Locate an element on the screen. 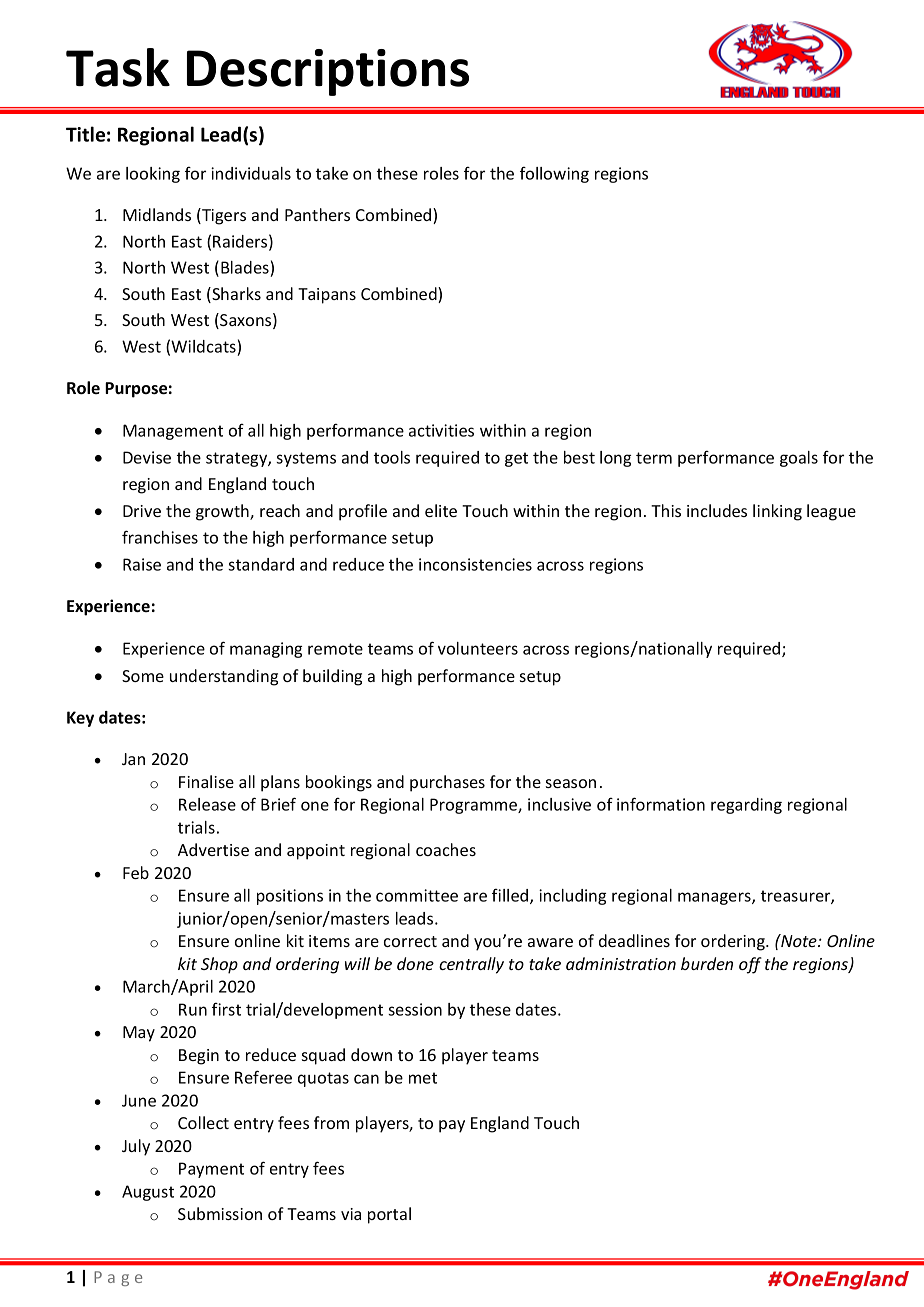 The width and height of the screenshot is (924, 1307). following is located at coordinates (554, 174).
